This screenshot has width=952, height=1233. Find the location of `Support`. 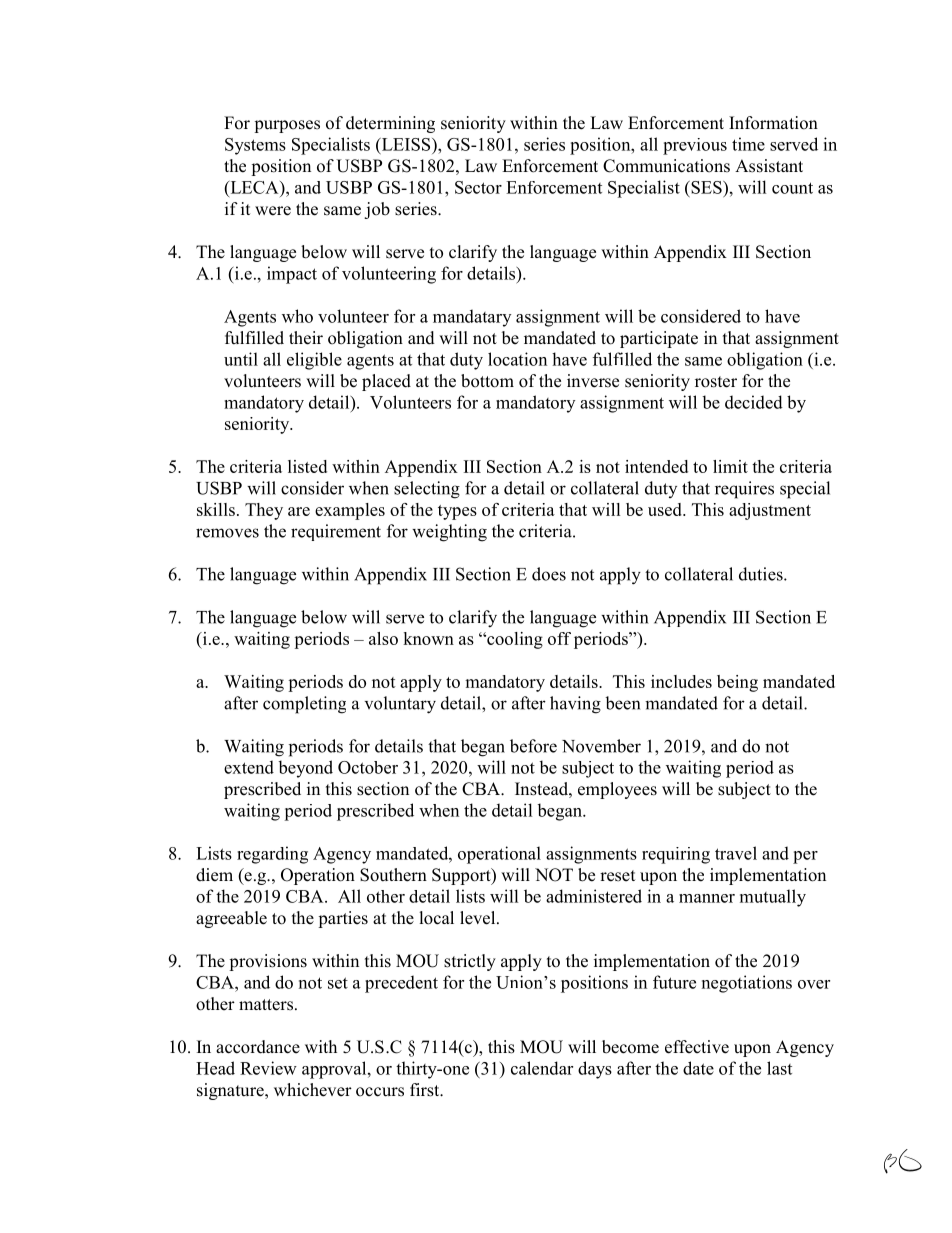

Support is located at coordinates (462, 876).
